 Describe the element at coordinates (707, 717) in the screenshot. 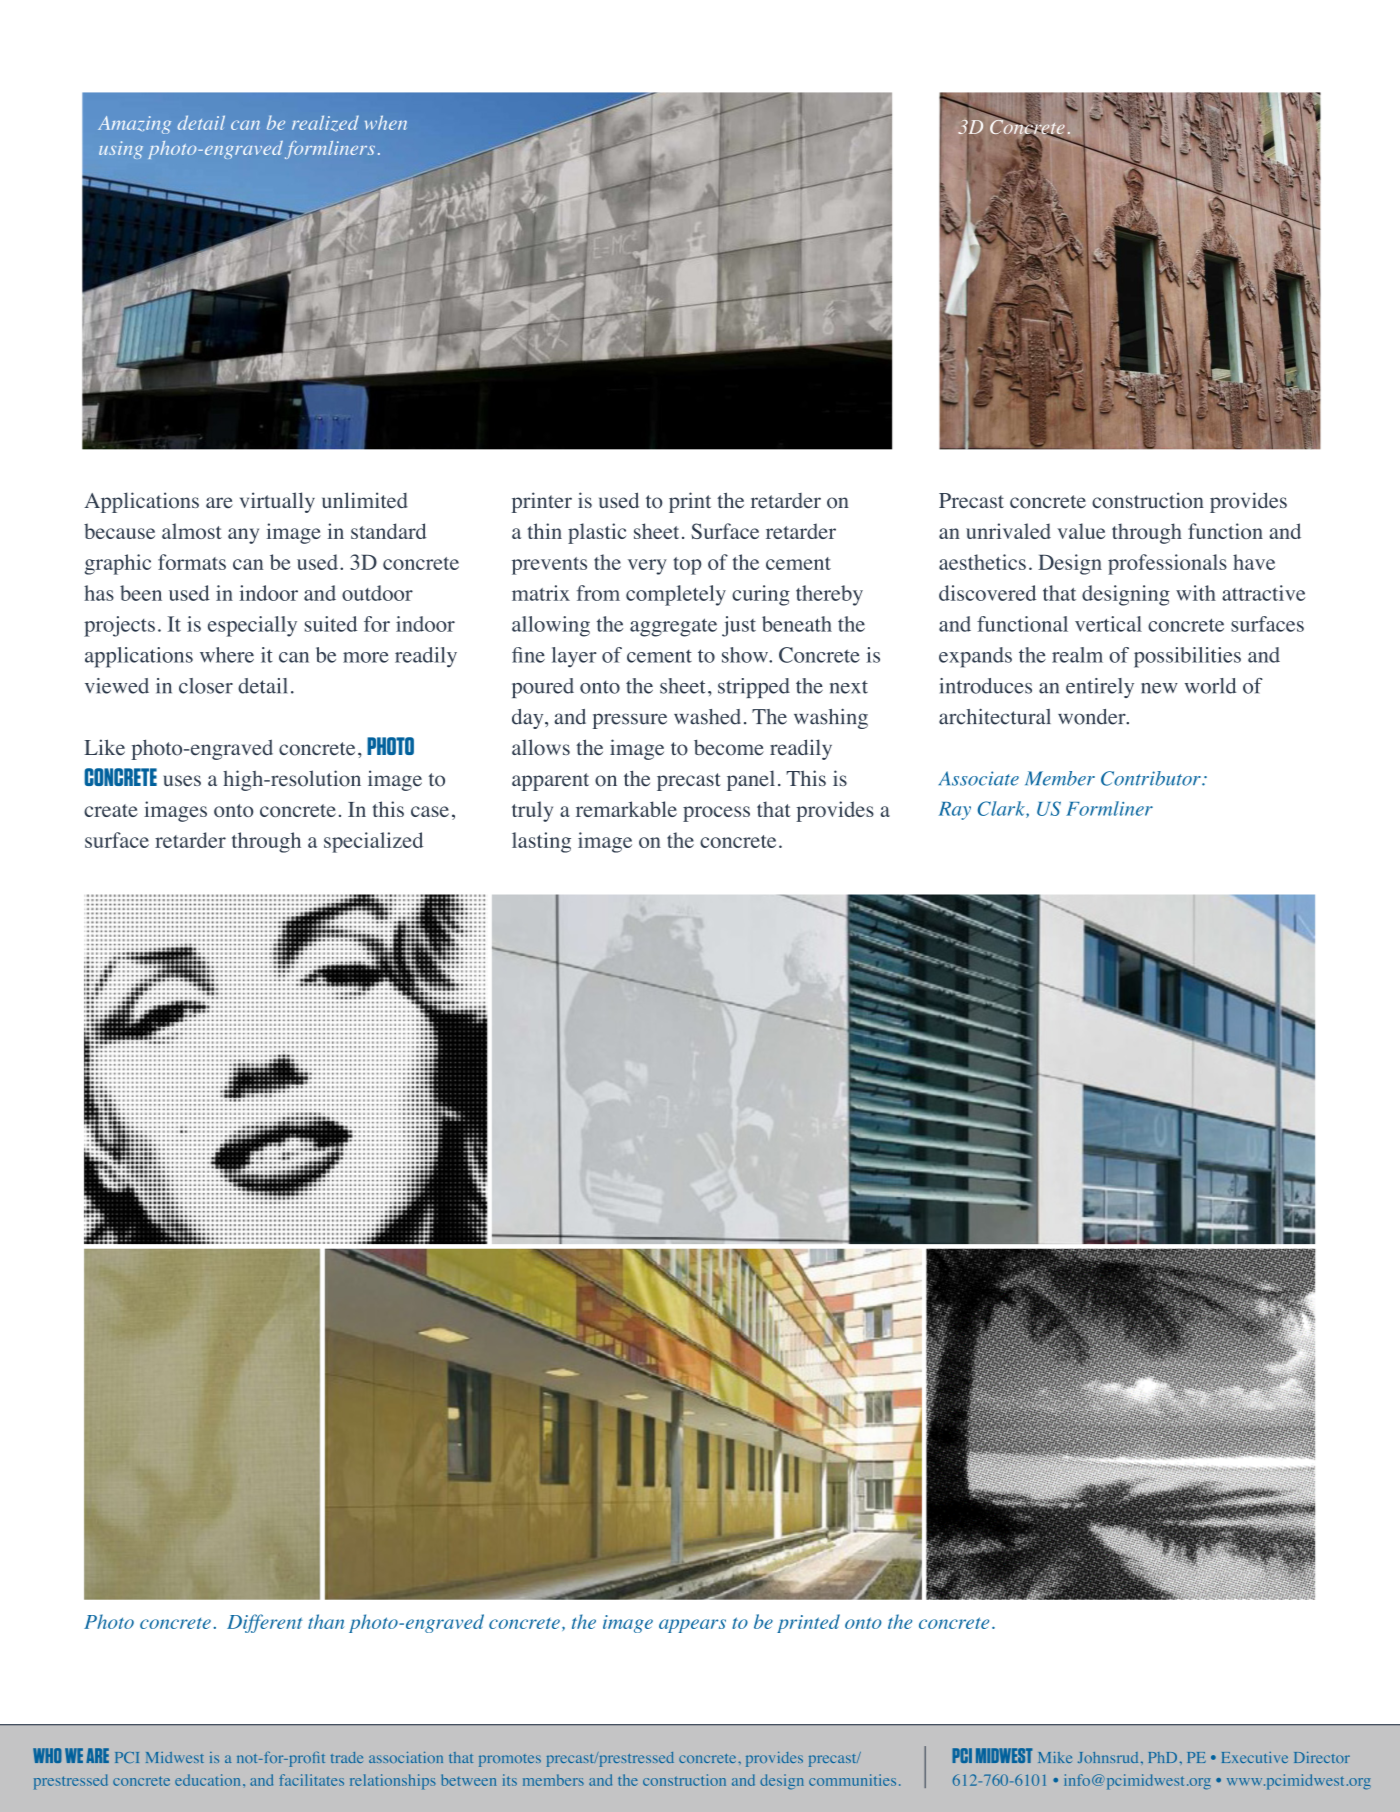

I see `washed` at that location.
